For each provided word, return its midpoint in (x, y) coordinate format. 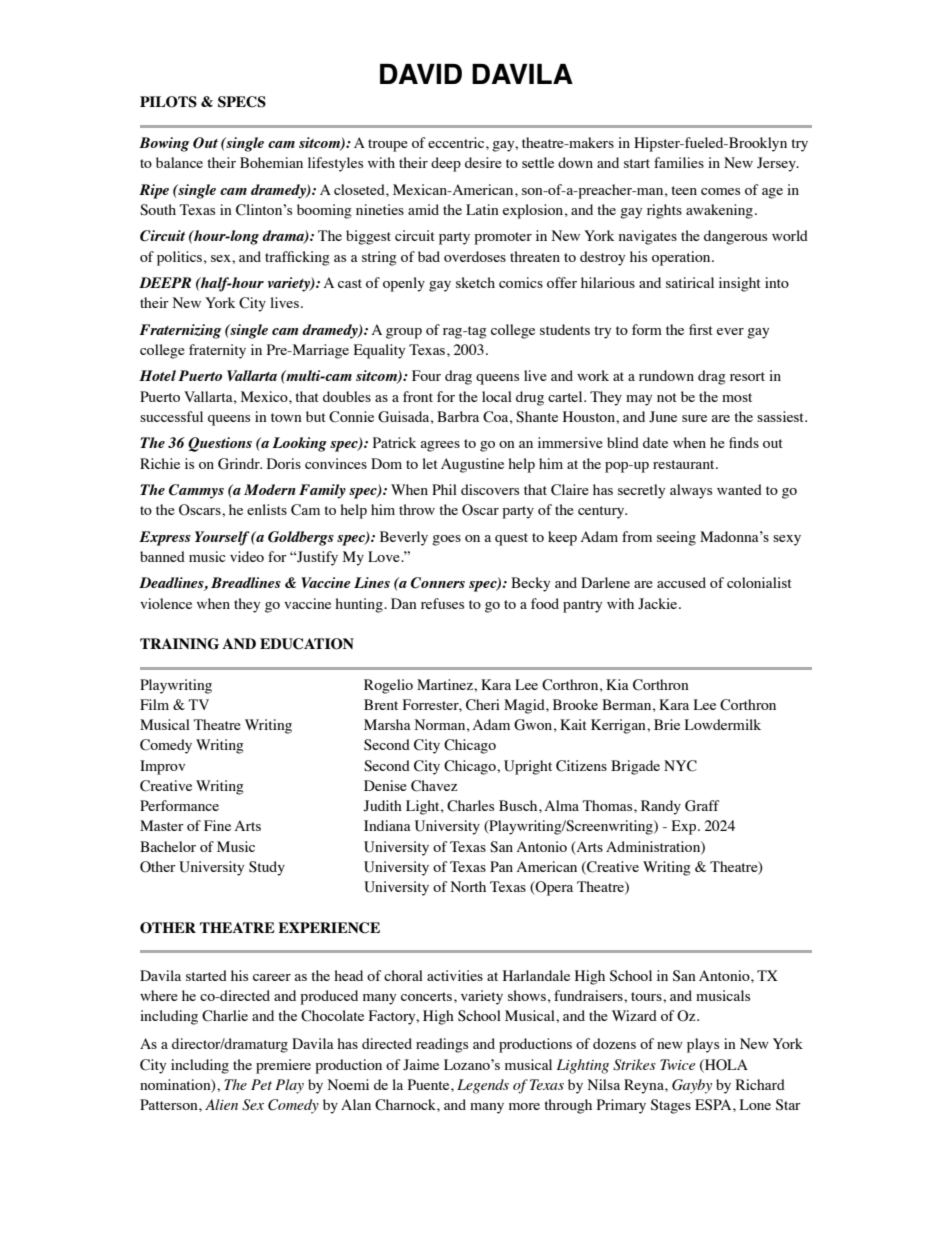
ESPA (714, 1105)
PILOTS (168, 102)
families (679, 162)
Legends (483, 1086)
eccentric (457, 142)
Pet (261, 1084)
